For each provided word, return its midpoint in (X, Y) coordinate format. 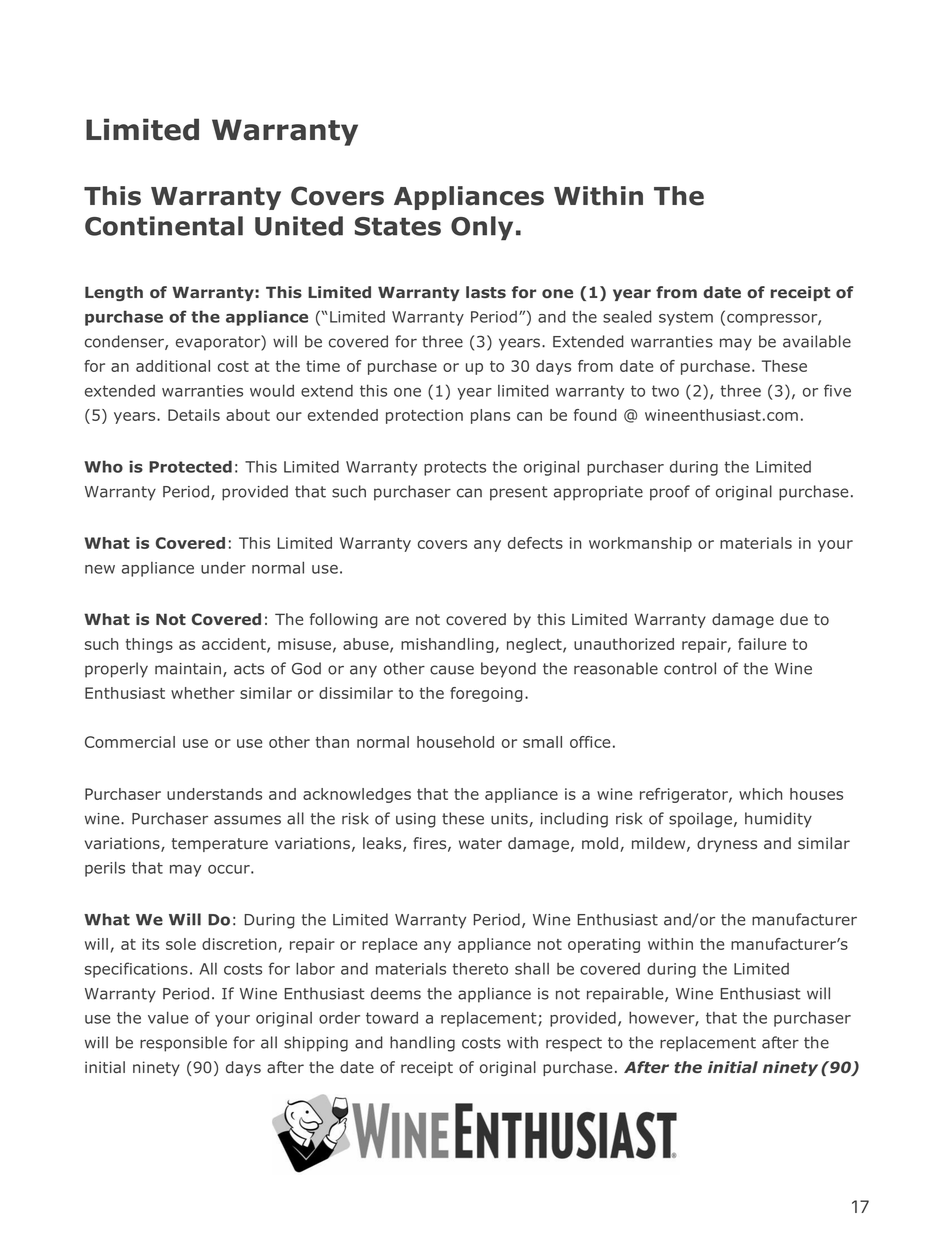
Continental (164, 226)
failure (762, 644)
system (686, 318)
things (149, 645)
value (168, 1017)
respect (574, 1044)
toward (392, 1017)
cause (452, 670)
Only (482, 228)
